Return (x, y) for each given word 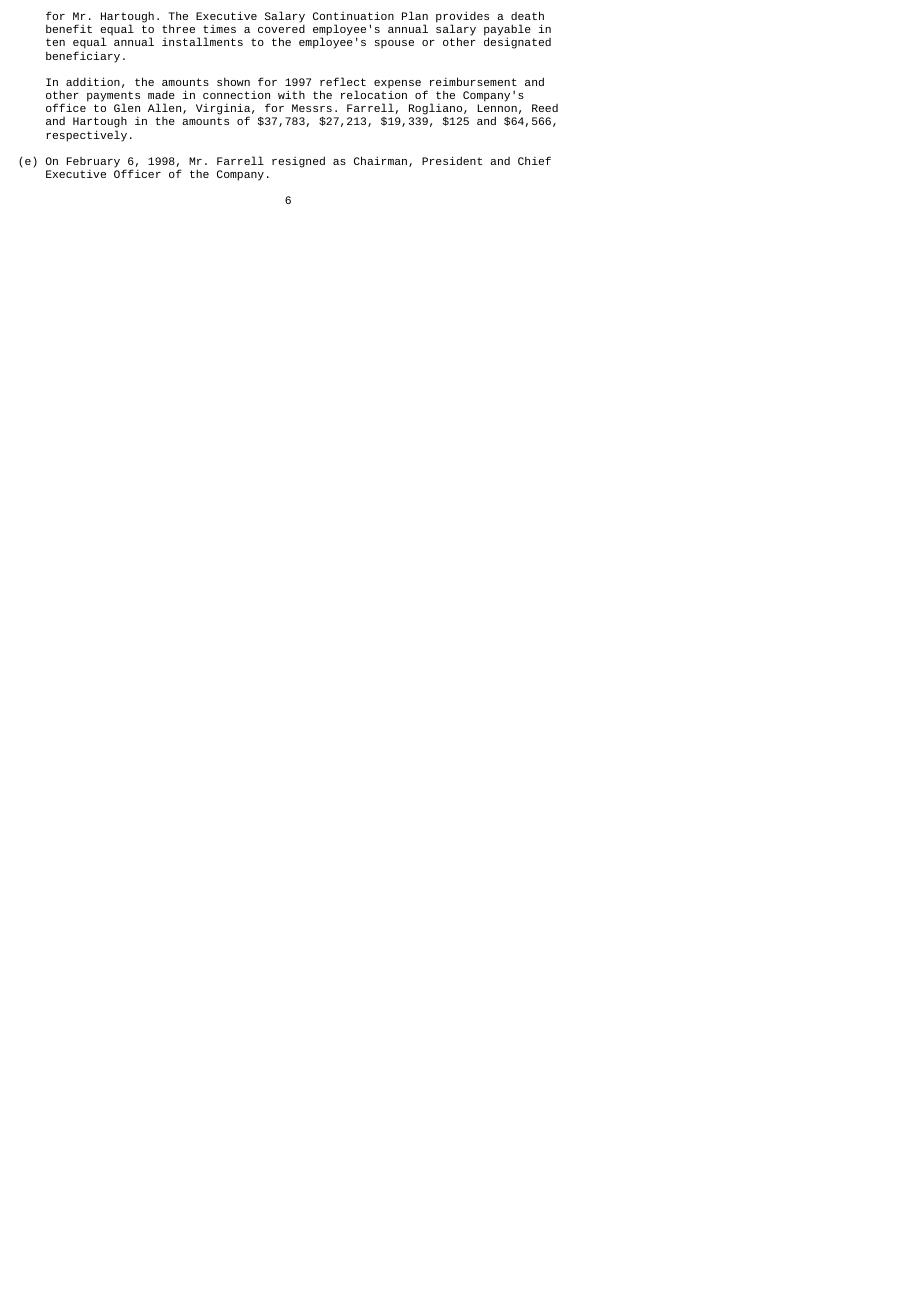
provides (462, 18)
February (93, 162)
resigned (298, 162)
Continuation (353, 15)
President (452, 160)
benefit (69, 28)
